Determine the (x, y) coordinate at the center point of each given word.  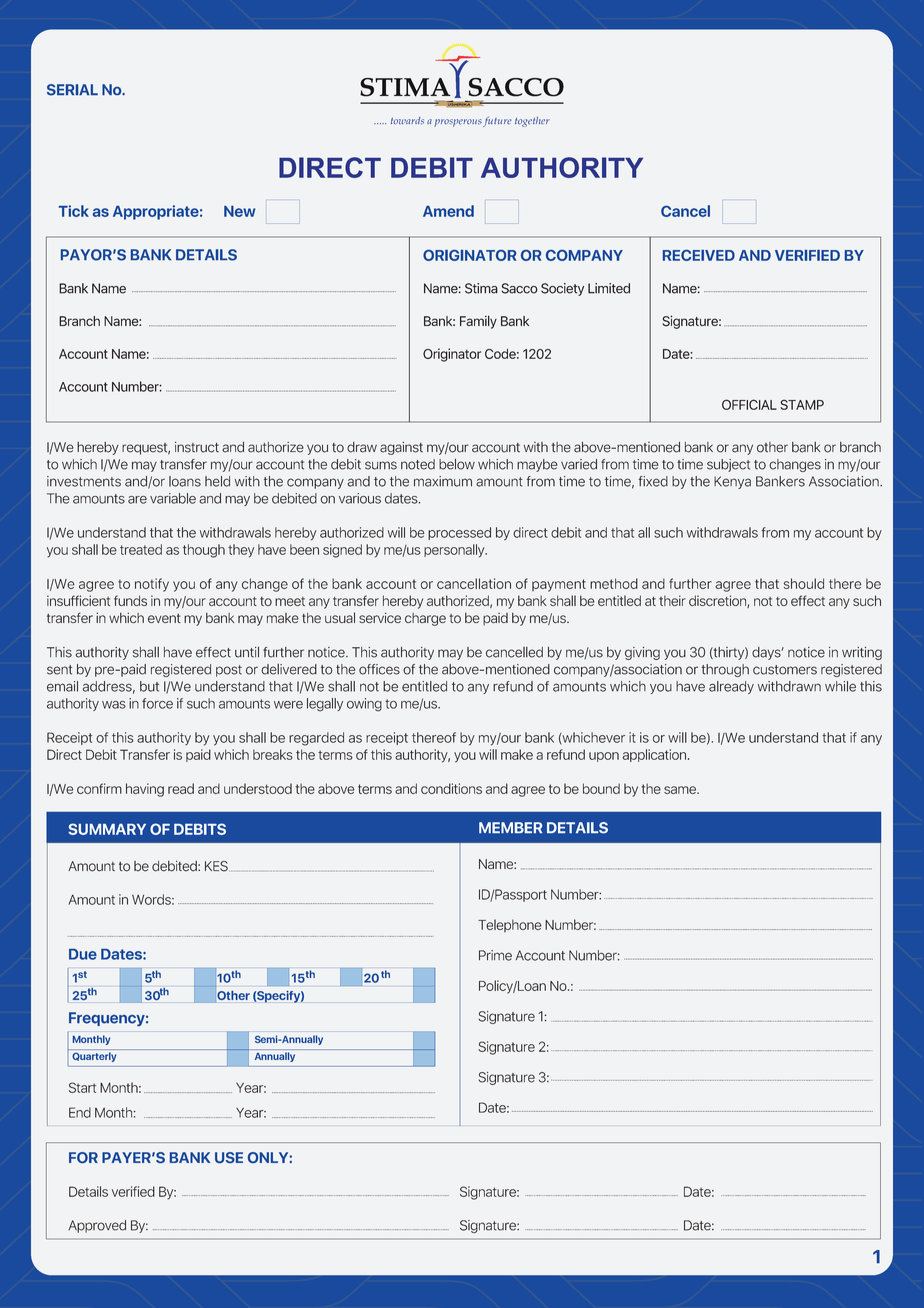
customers (785, 670)
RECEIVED (699, 255)
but (149, 686)
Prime (495, 955)
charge (425, 619)
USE (229, 1157)
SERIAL (72, 90)
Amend (448, 211)
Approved (97, 1226)
